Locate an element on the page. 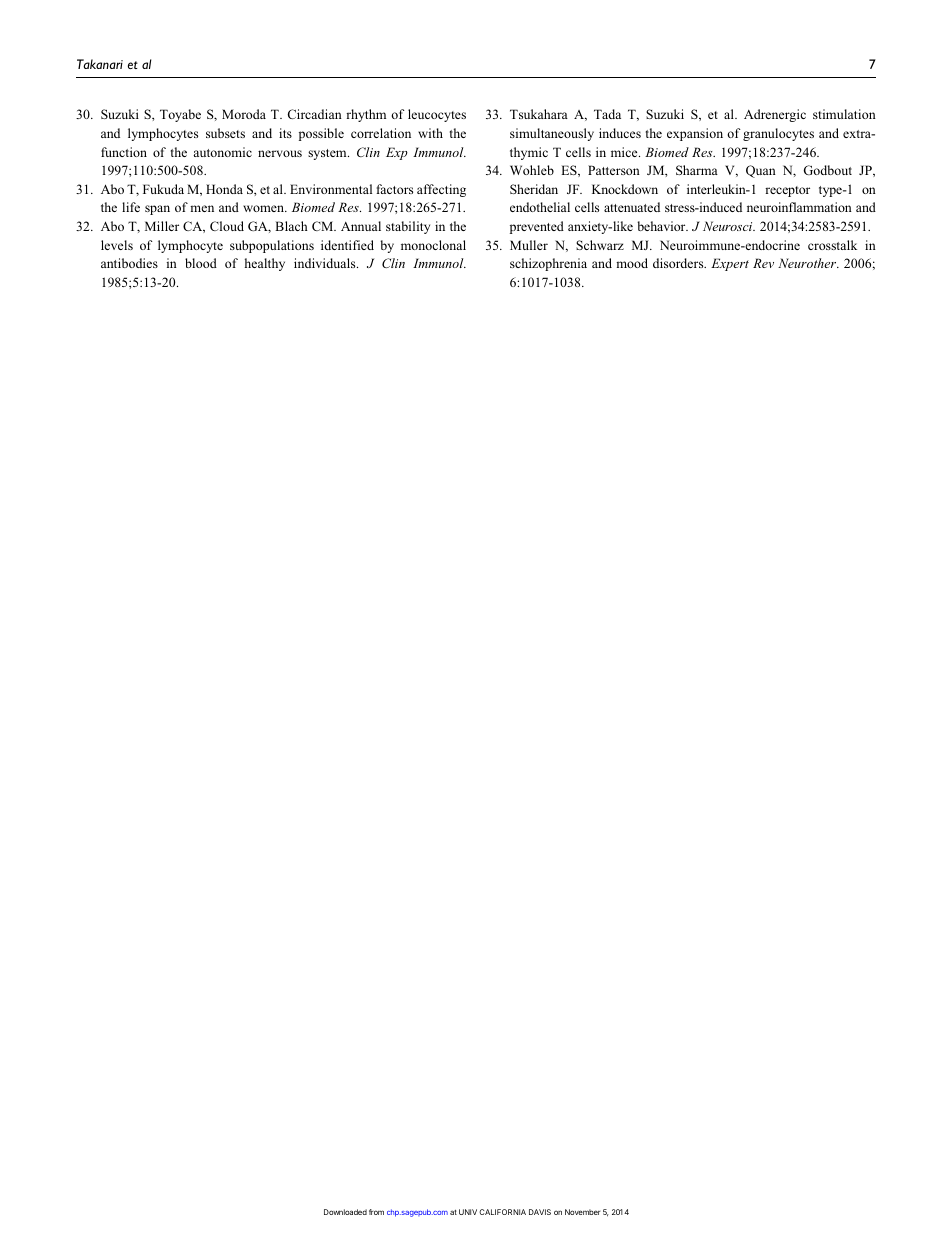  autonomic is located at coordinates (223, 152).
